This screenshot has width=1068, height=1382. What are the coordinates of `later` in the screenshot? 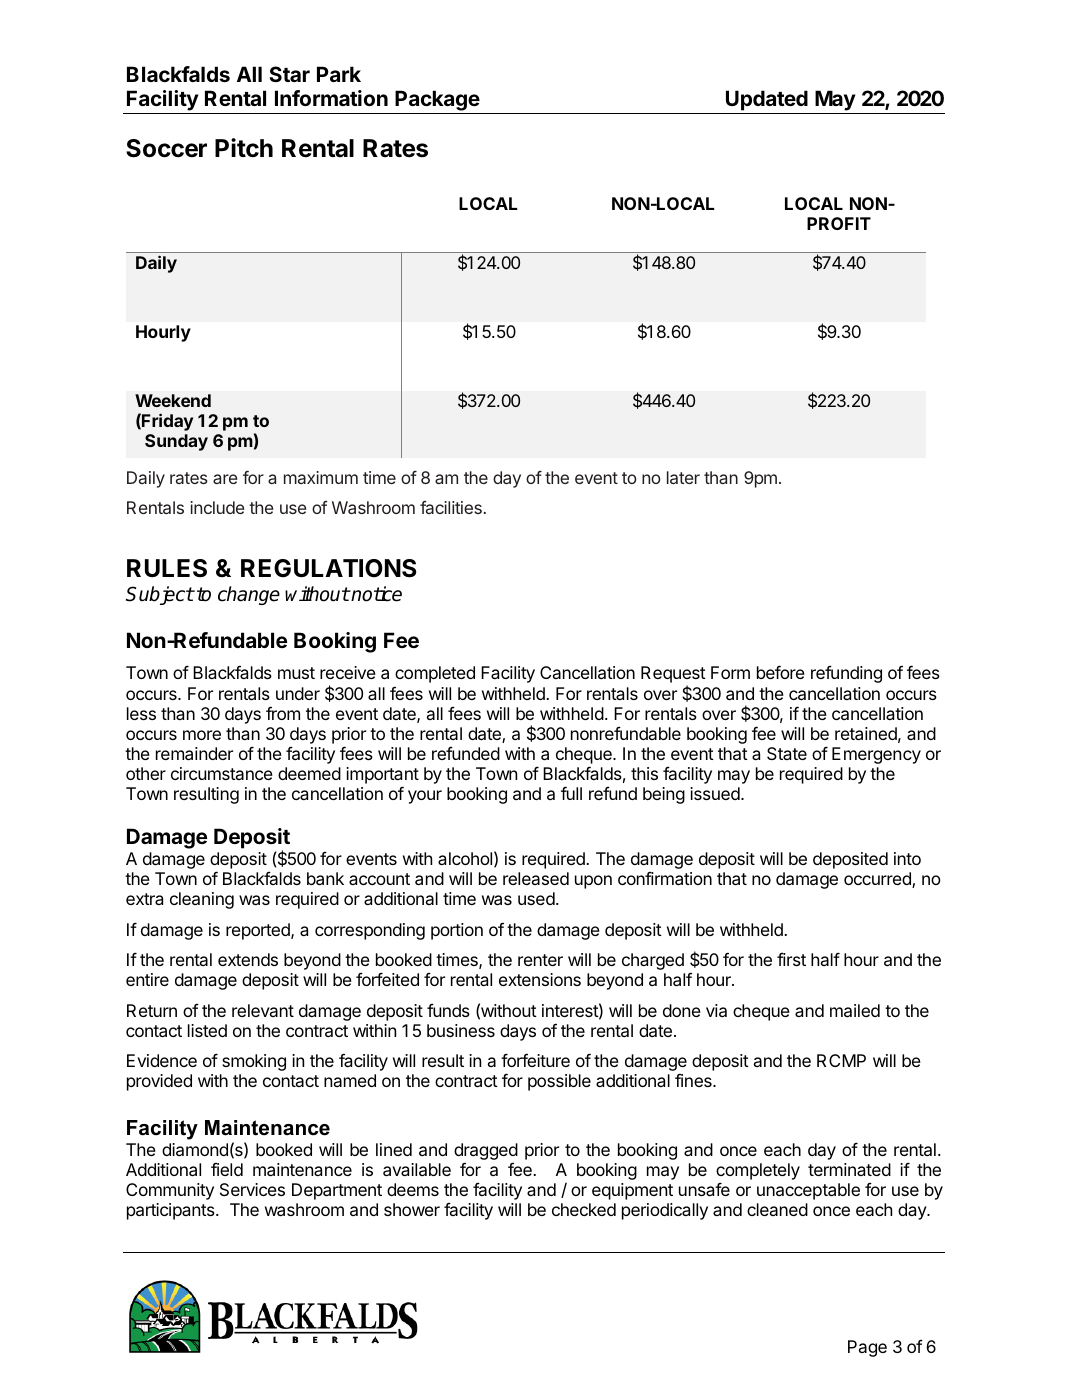 It's located at (683, 477).
